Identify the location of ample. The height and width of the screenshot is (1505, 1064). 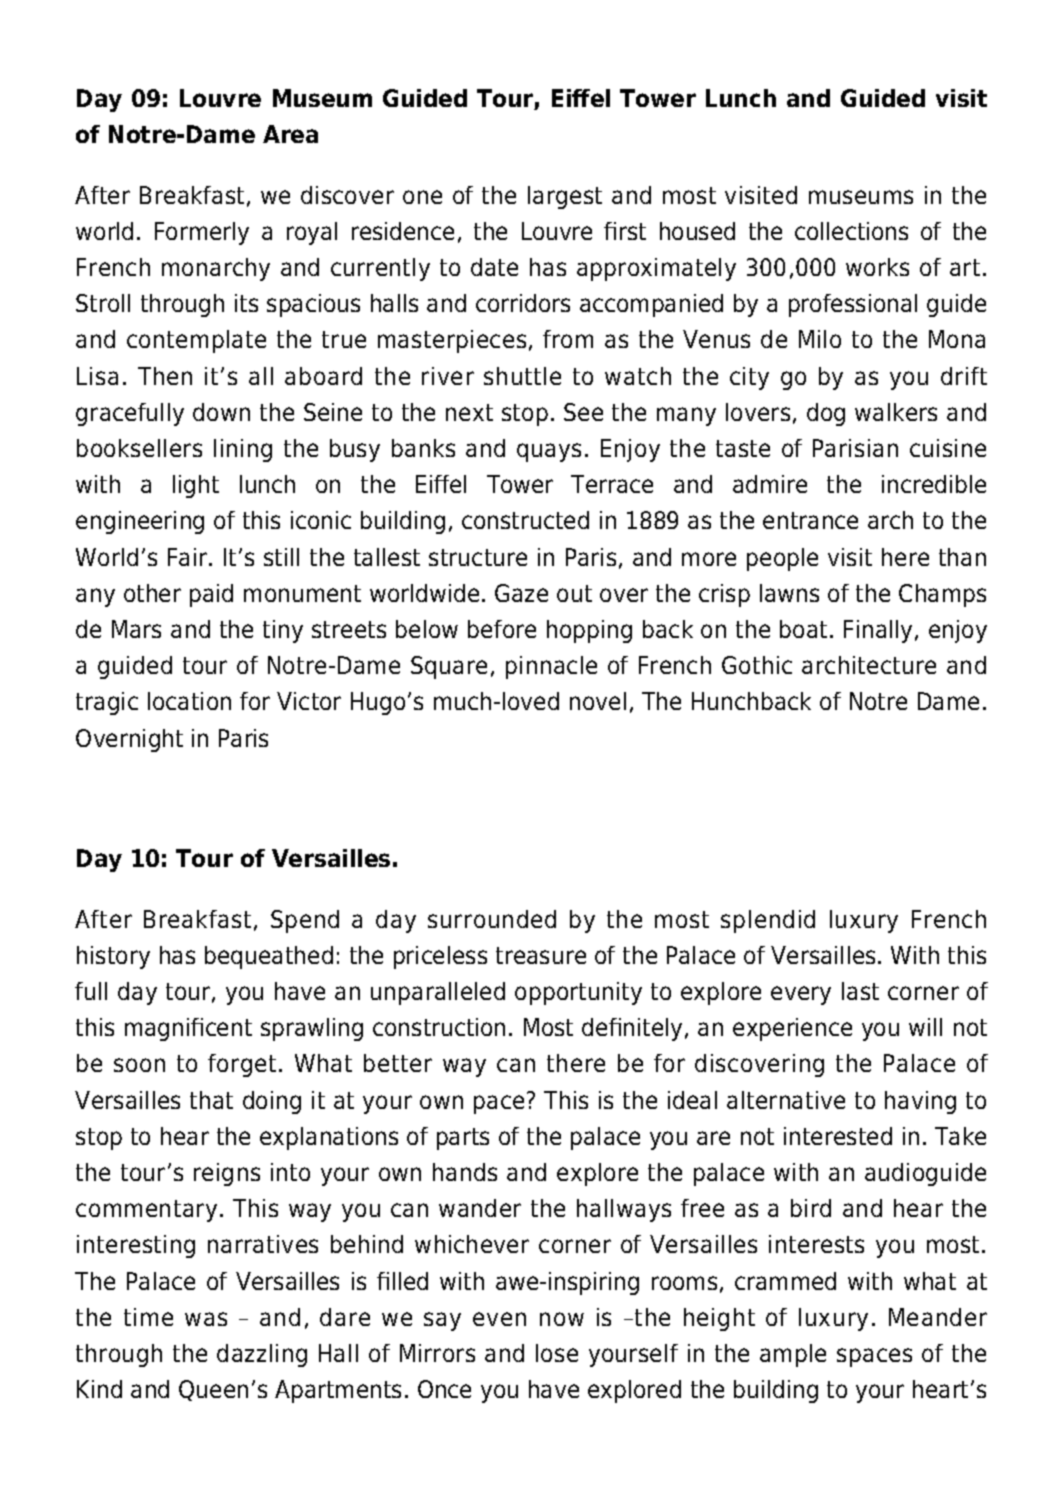
(793, 1355).
